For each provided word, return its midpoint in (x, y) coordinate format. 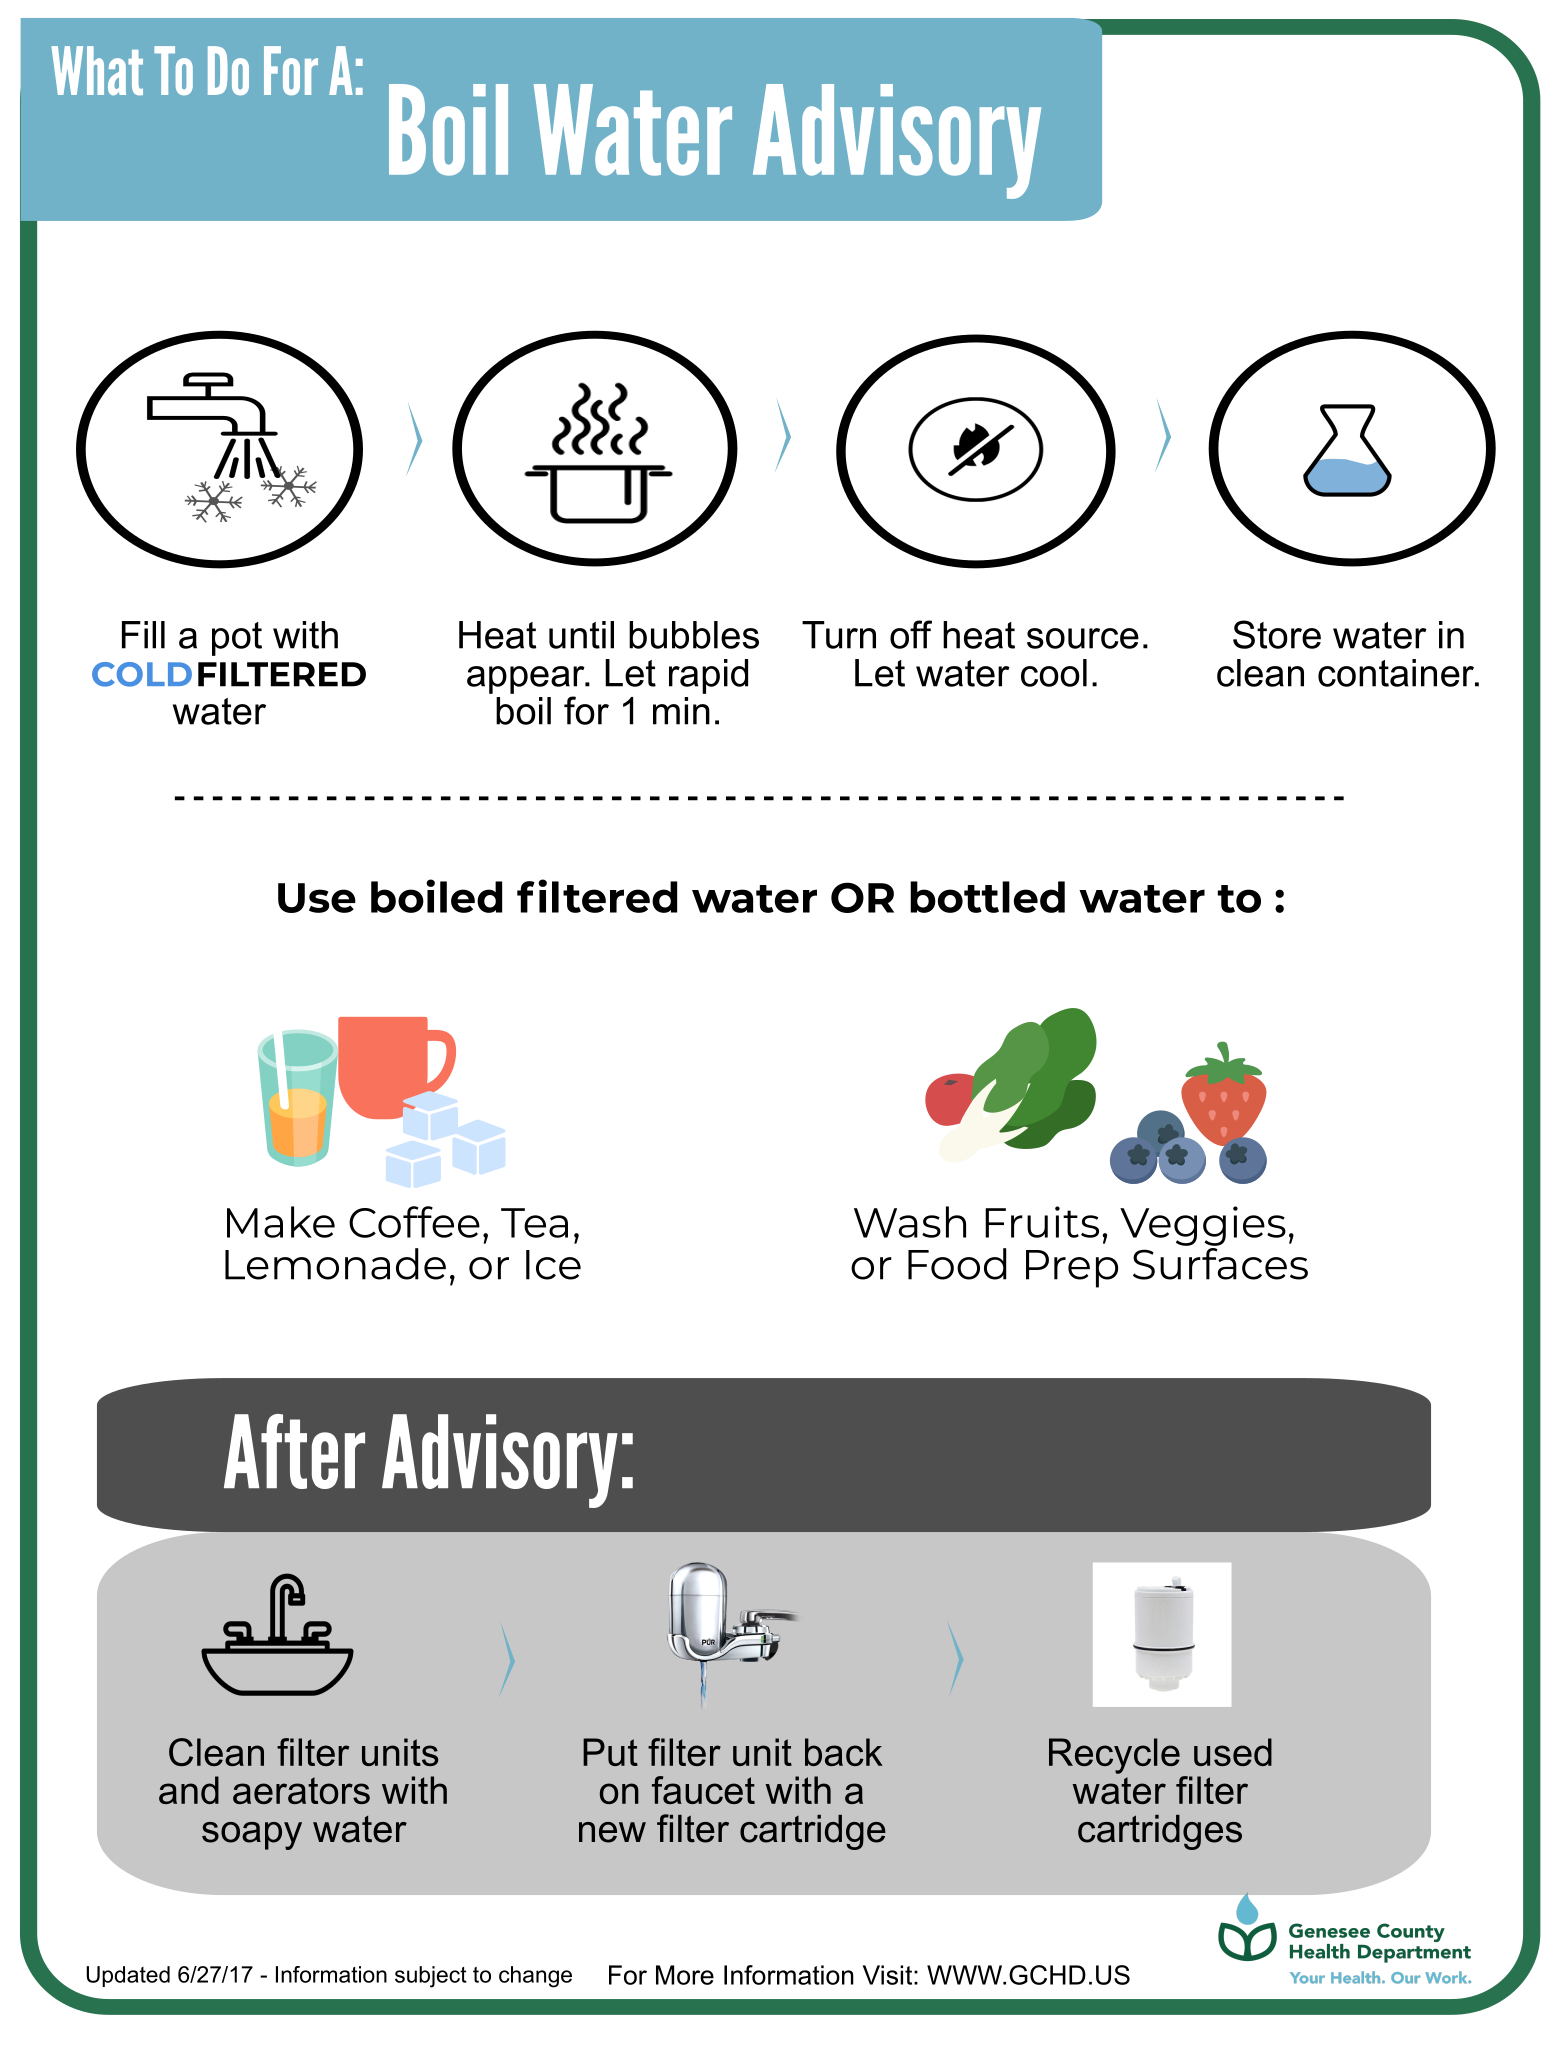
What (97, 70)
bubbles (694, 635)
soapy (252, 1836)
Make (281, 1222)
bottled (987, 897)
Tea (534, 1223)
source (1083, 638)
